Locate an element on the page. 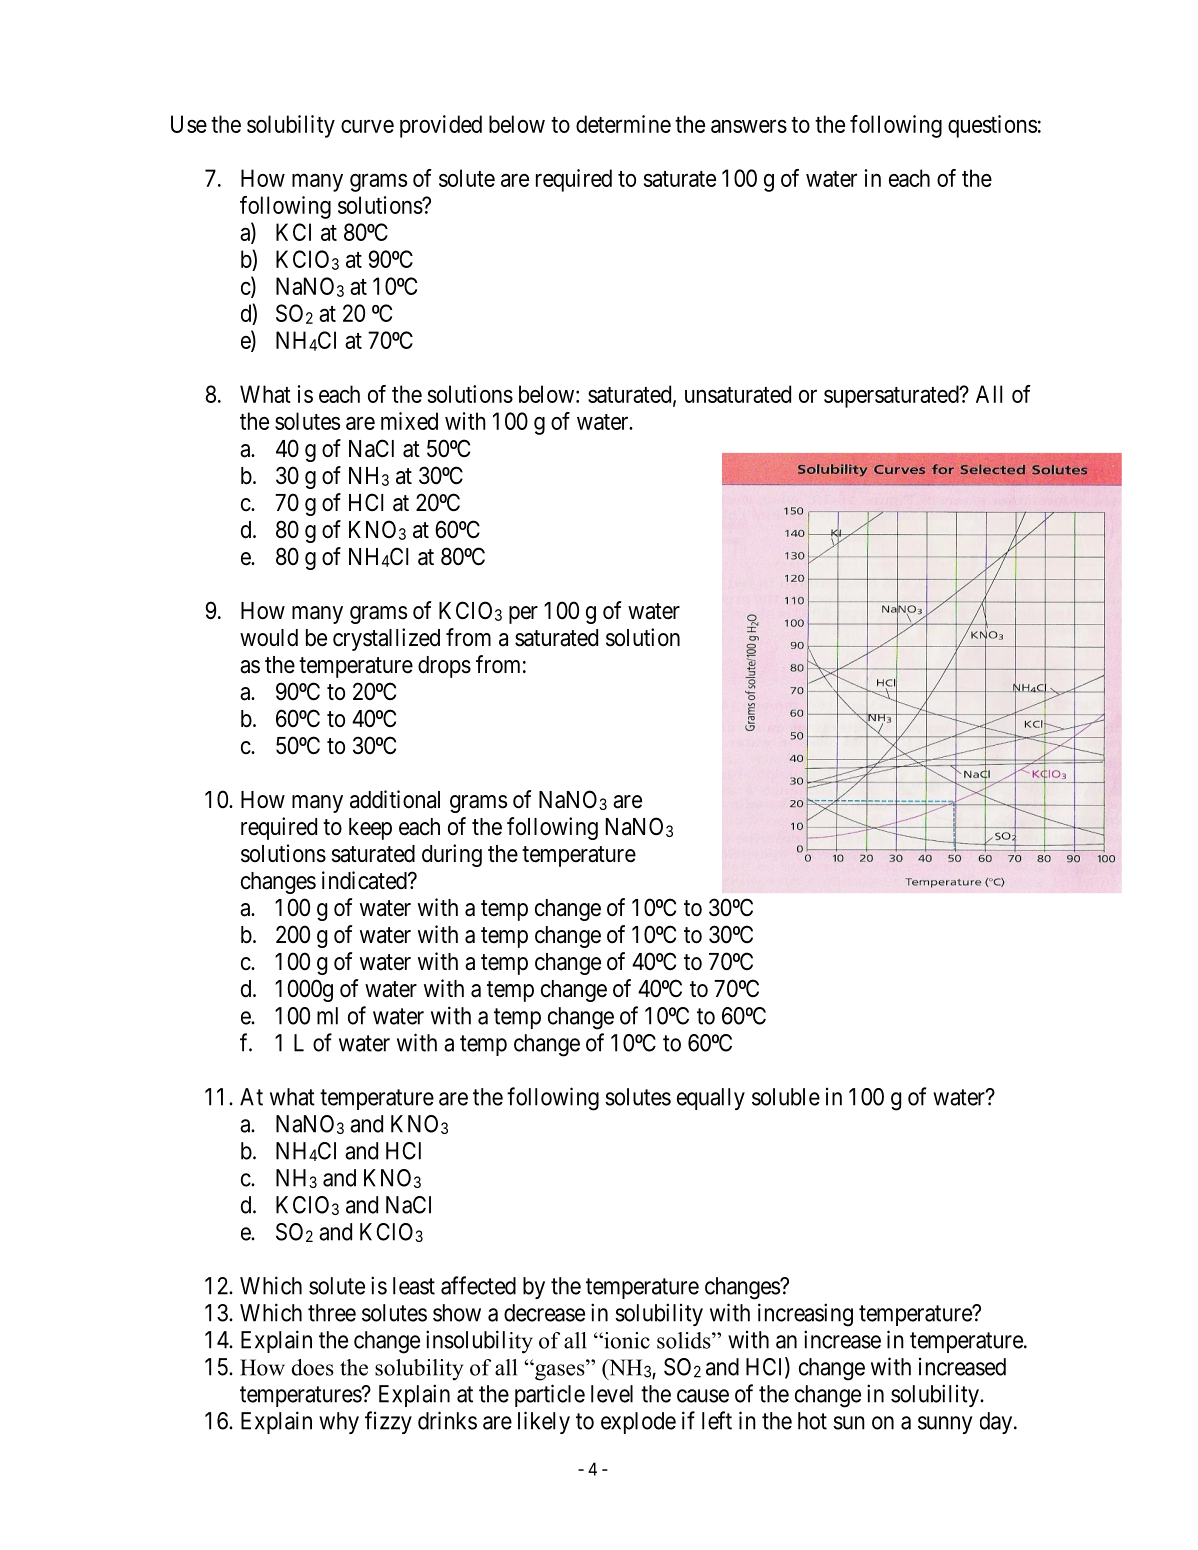 This image has width=1198, height=1550. answers is located at coordinates (749, 126).
